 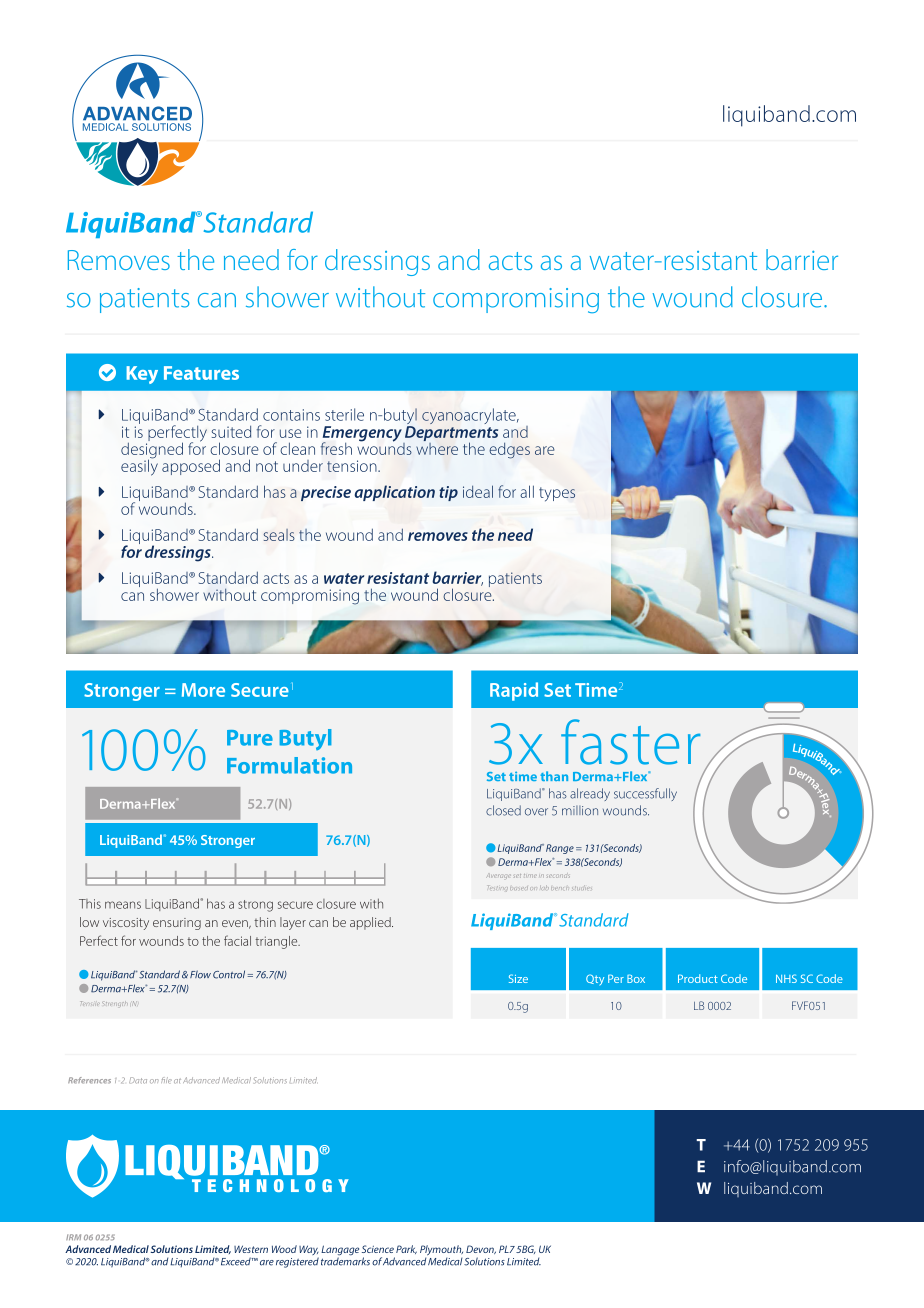 What do you see at coordinates (630, 742) in the screenshot?
I see `faster` at bounding box center [630, 742].
